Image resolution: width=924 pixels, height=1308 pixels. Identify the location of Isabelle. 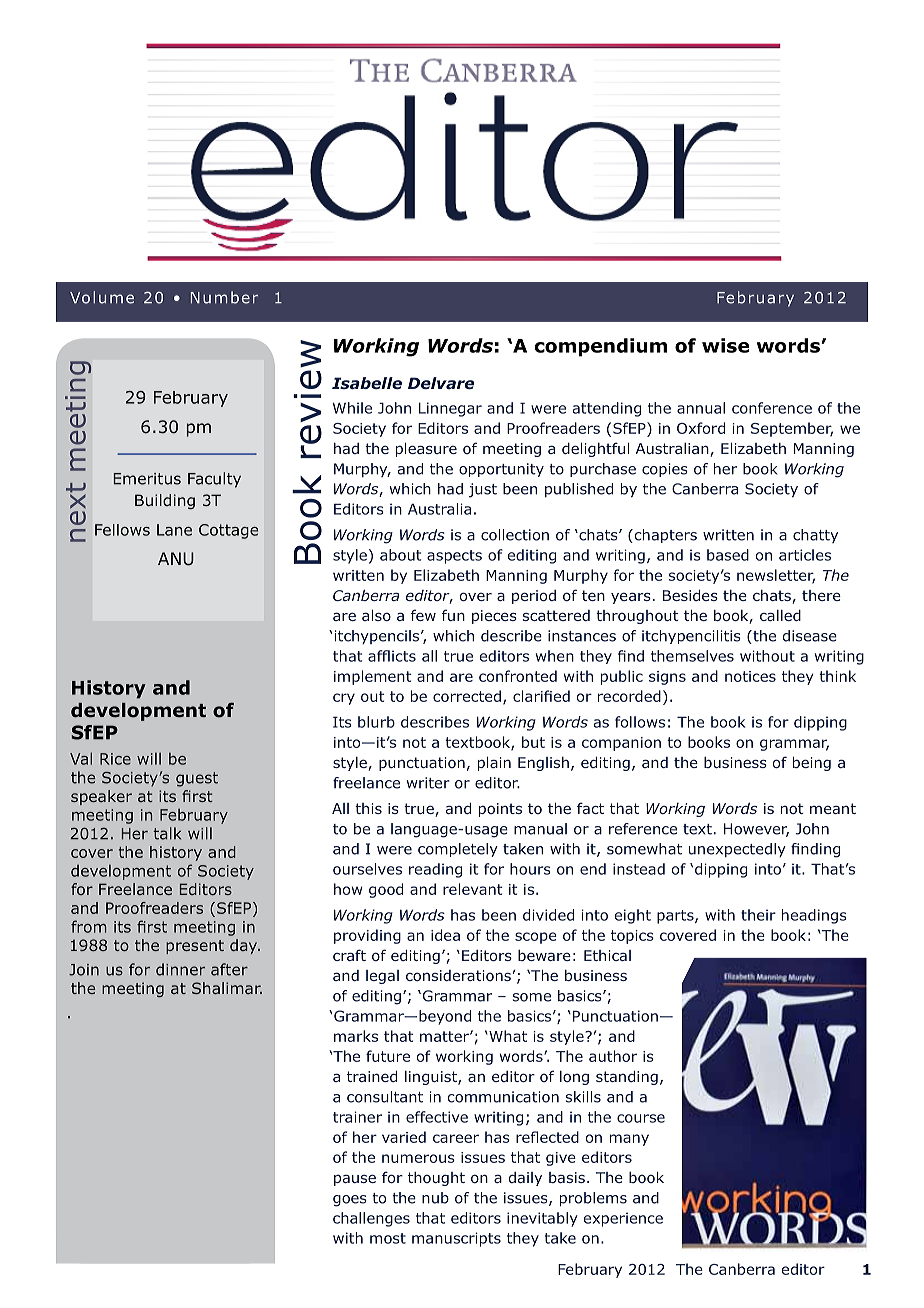
(367, 383).
